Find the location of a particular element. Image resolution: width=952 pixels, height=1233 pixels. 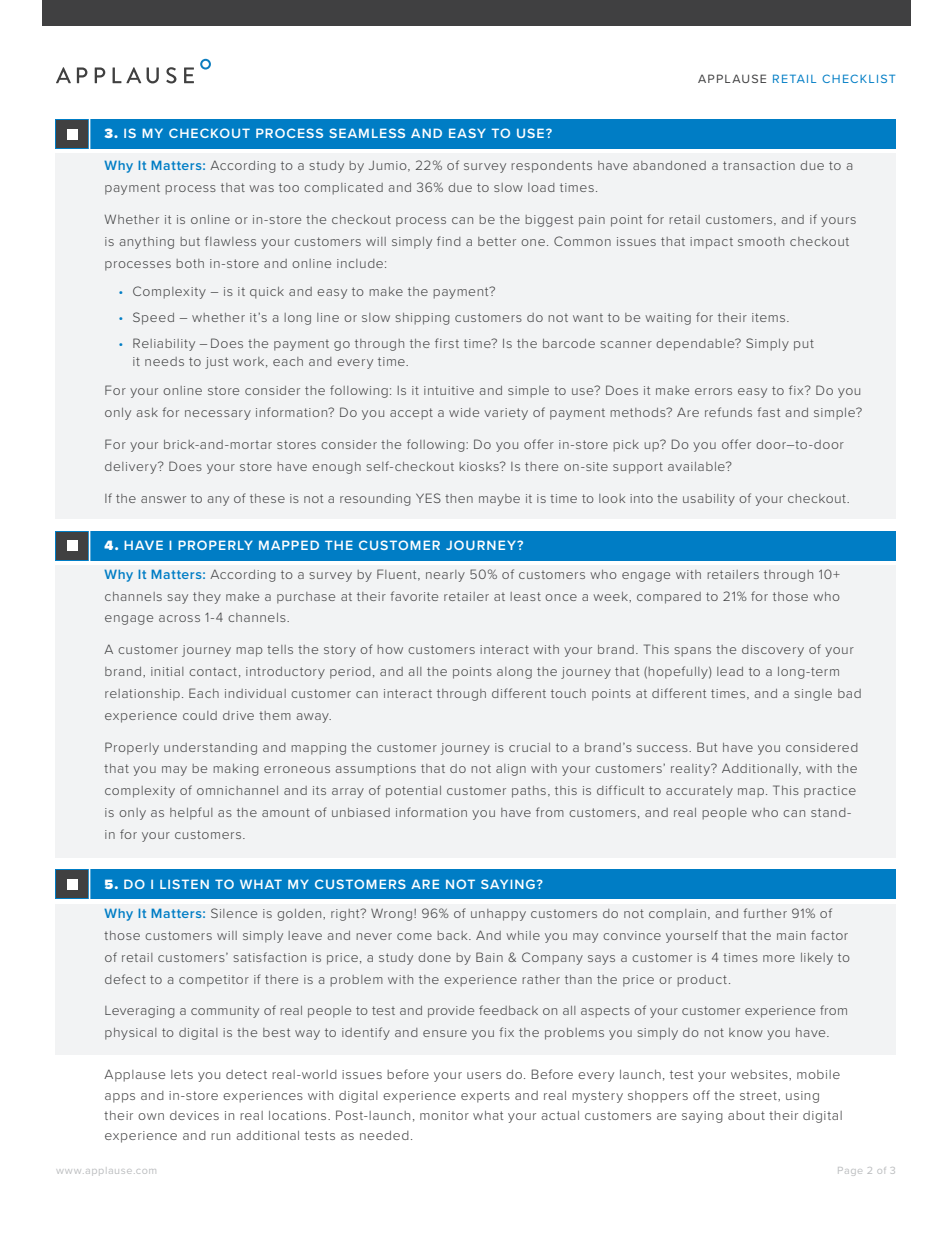

load is located at coordinates (541, 187).
